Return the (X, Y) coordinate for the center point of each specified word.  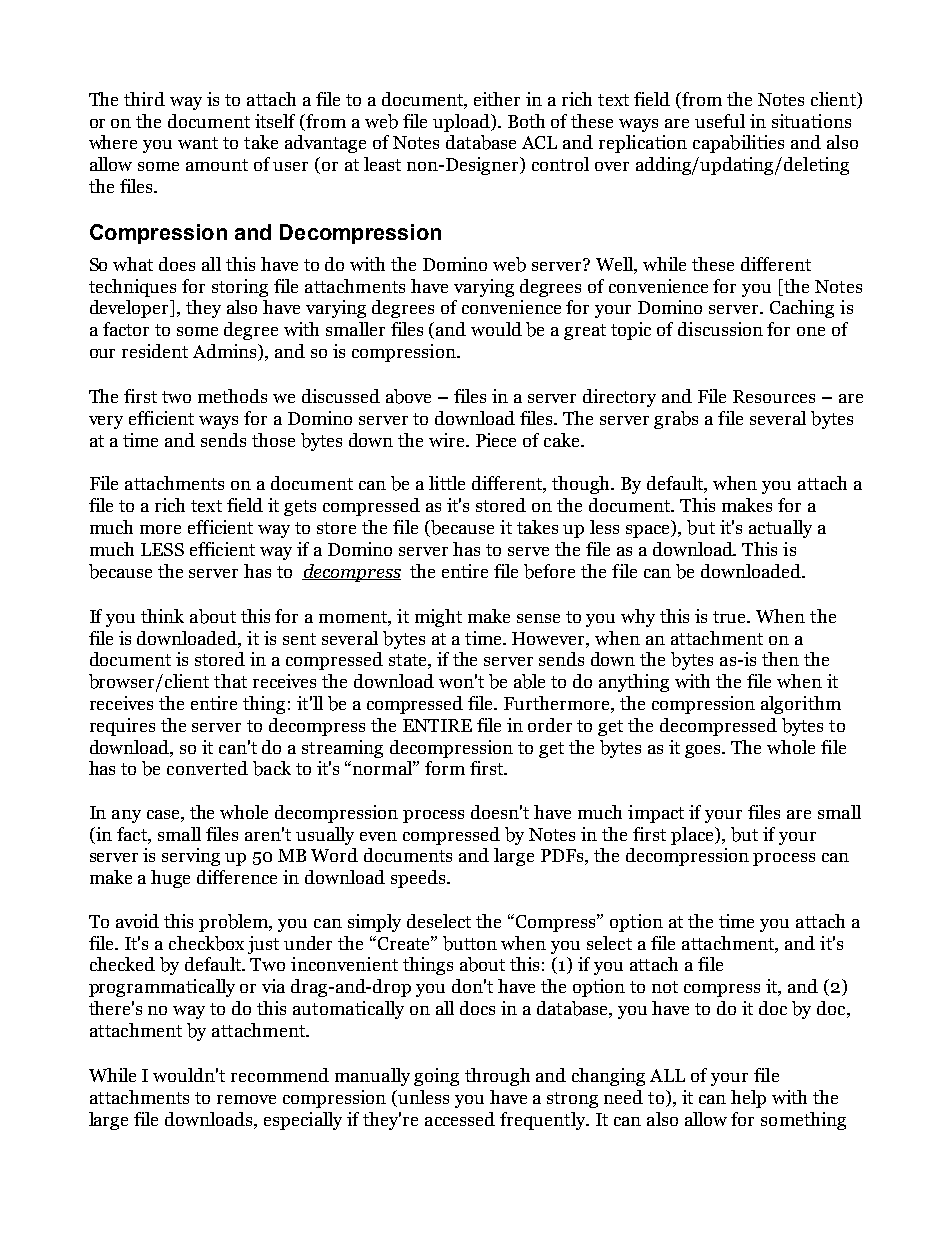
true (731, 617)
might (438, 618)
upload (463, 123)
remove (246, 1099)
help (748, 1099)
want (198, 143)
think (162, 616)
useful (720, 121)
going (436, 1077)
